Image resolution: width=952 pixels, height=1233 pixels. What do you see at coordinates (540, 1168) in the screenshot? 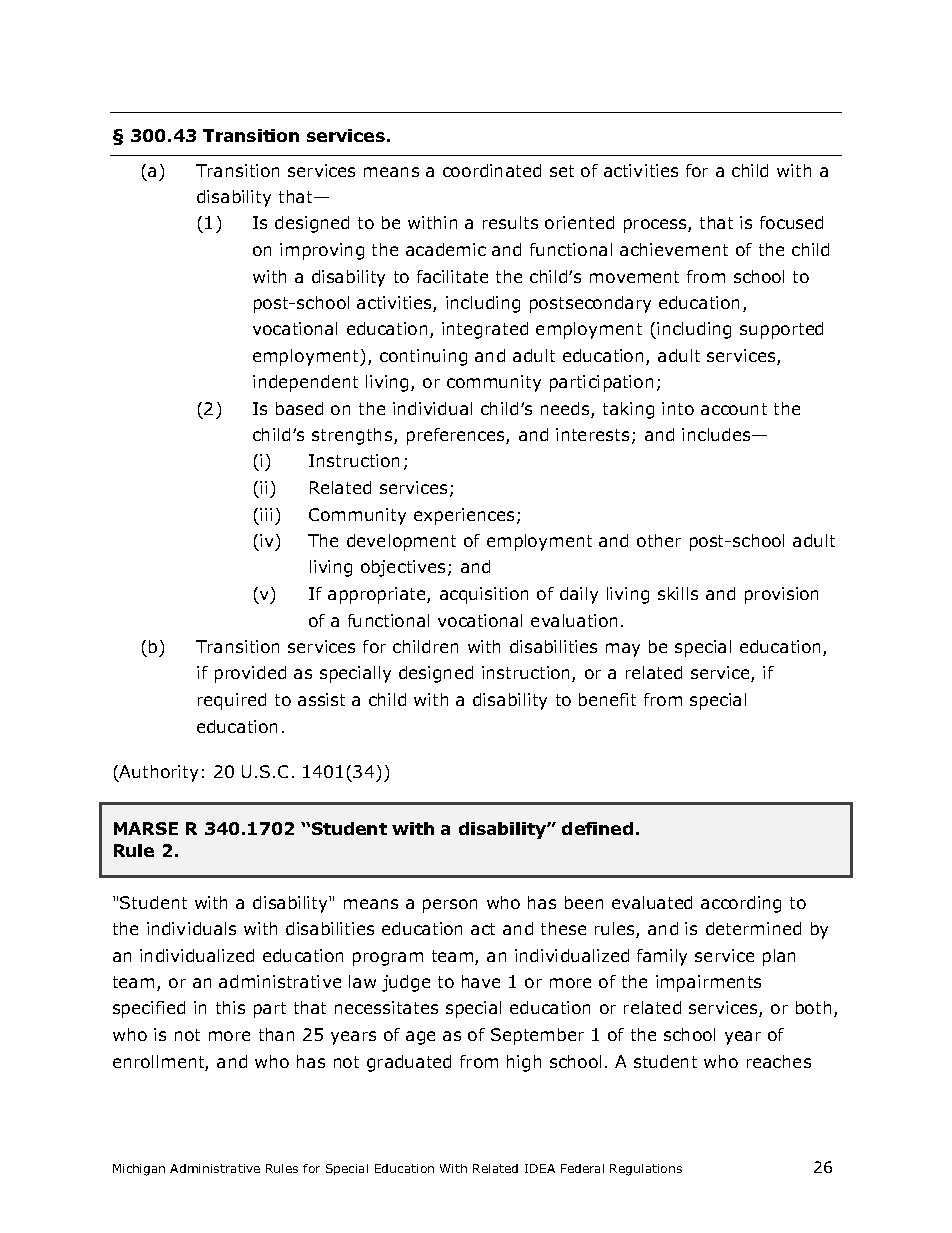
I see `IDEA` at bounding box center [540, 1168].
